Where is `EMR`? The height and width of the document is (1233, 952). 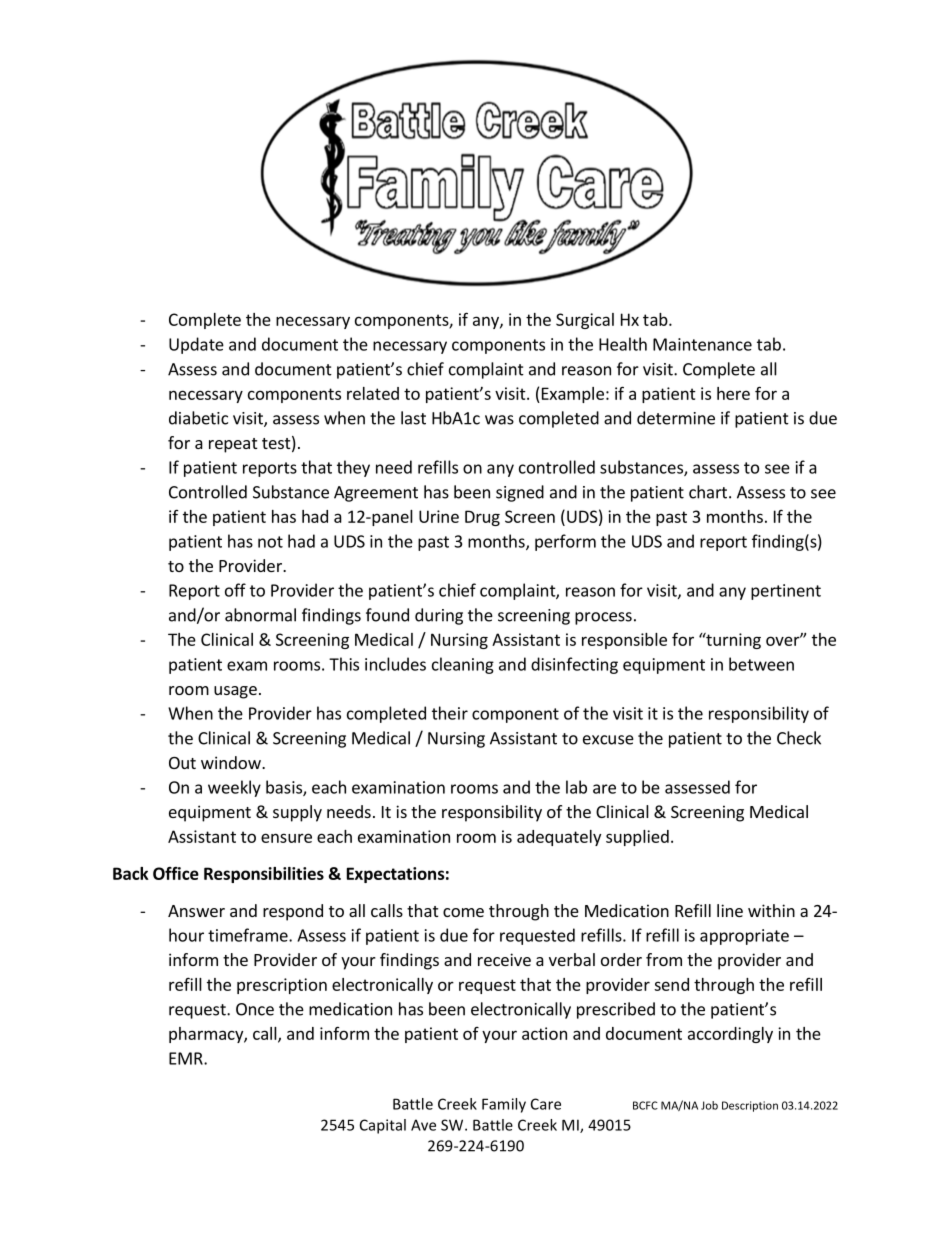
EMR is located at coordinates (187, 1058).
